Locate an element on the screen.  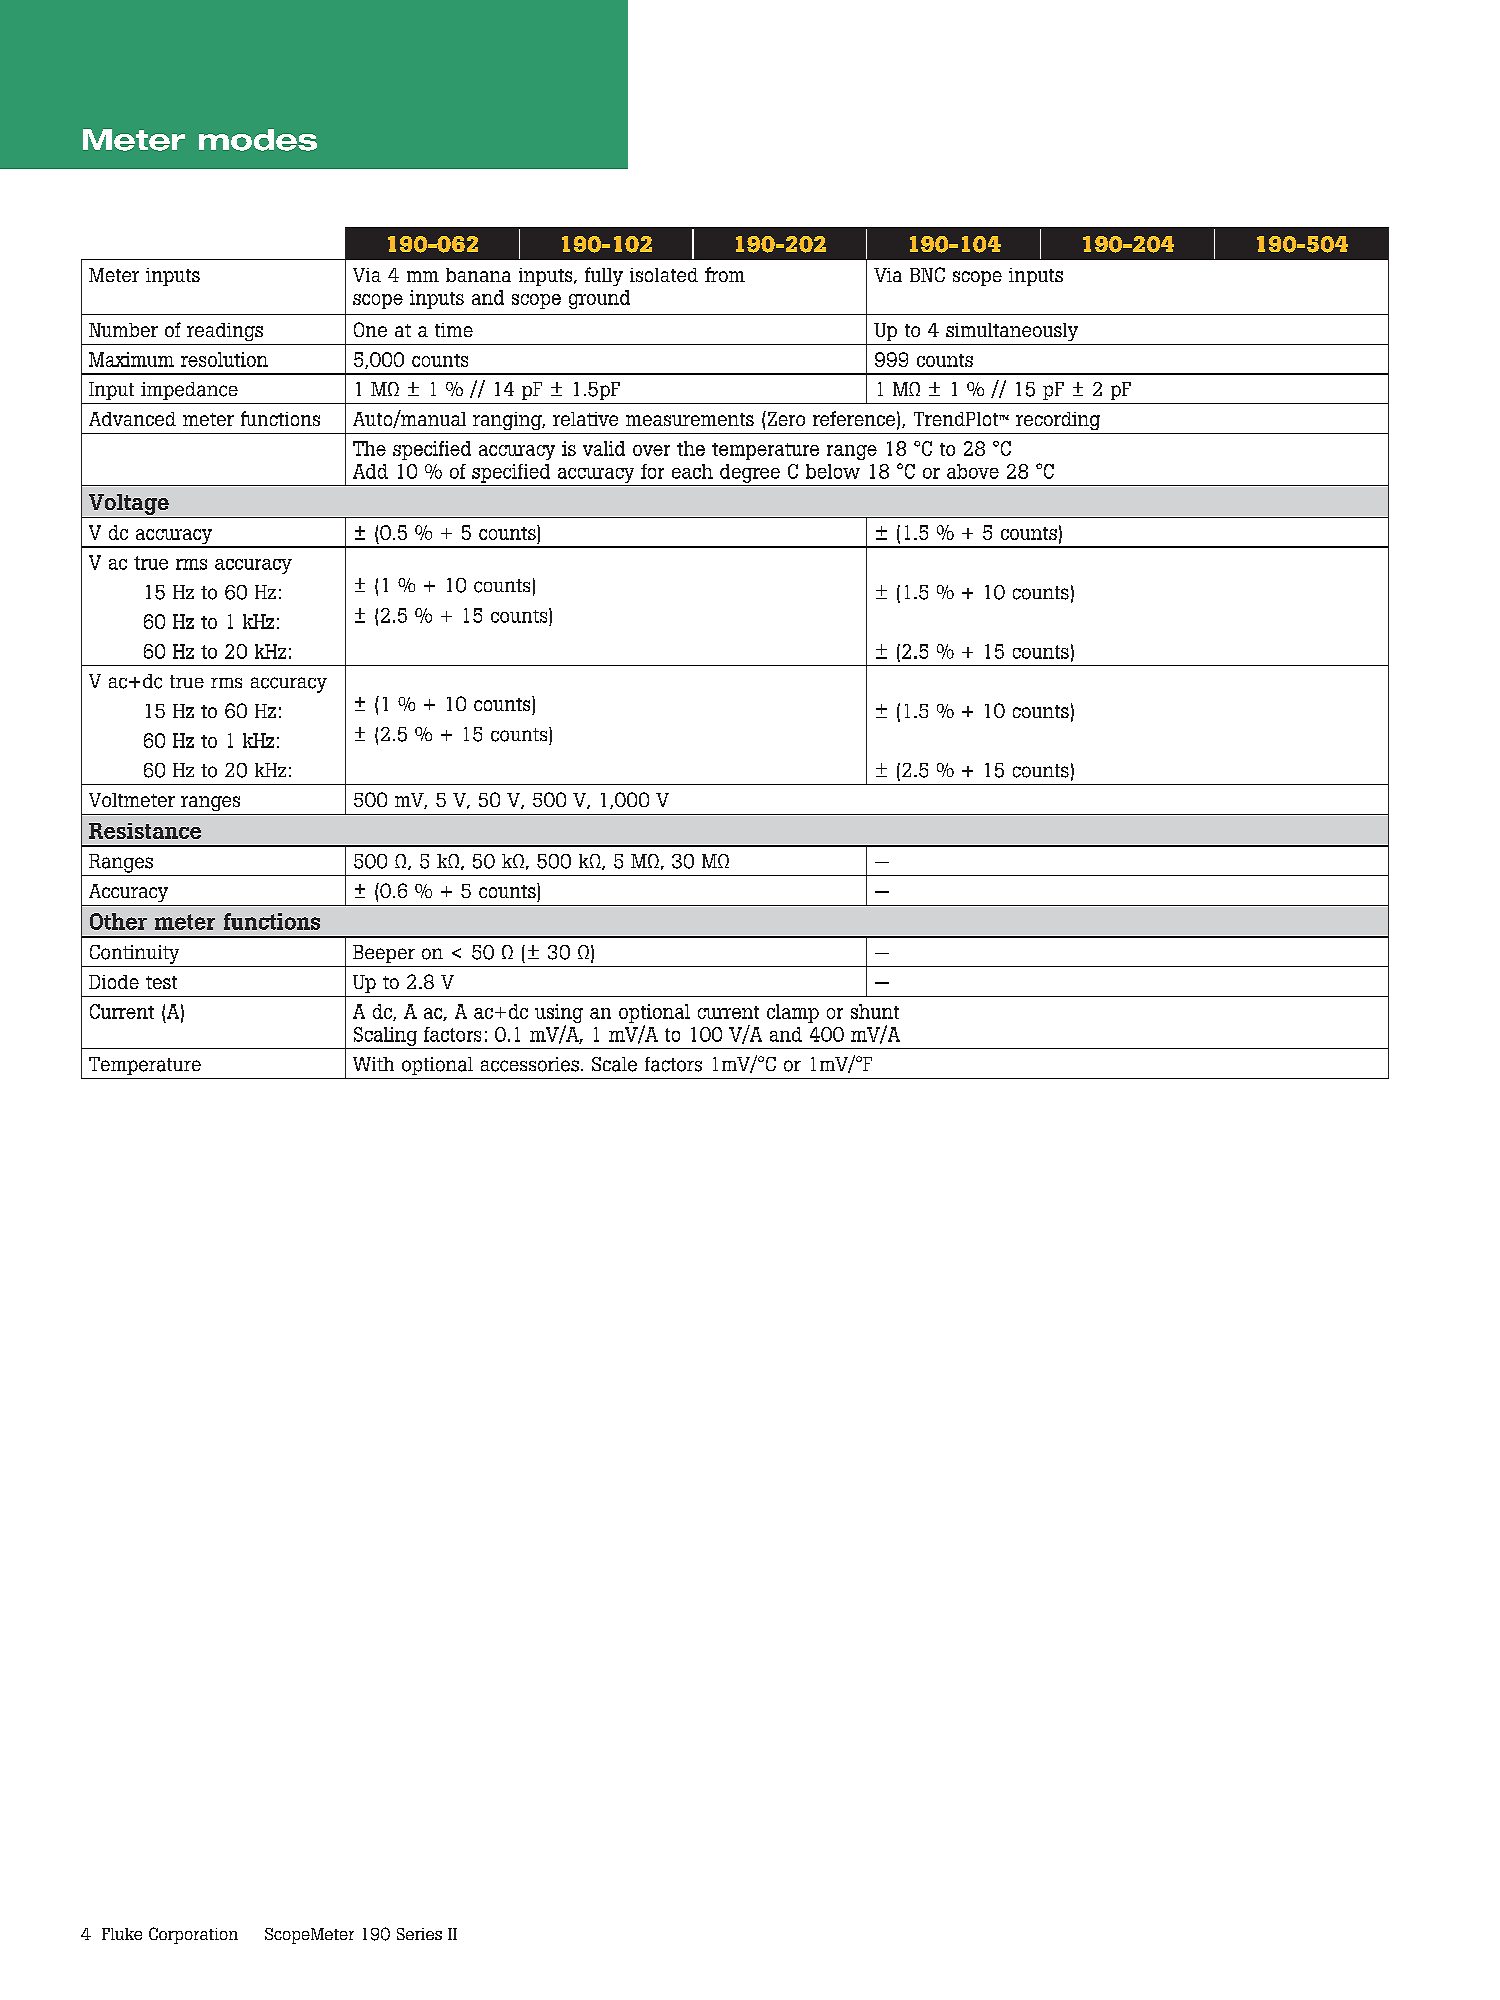
Resistance is located at coordinates (145, 831).
